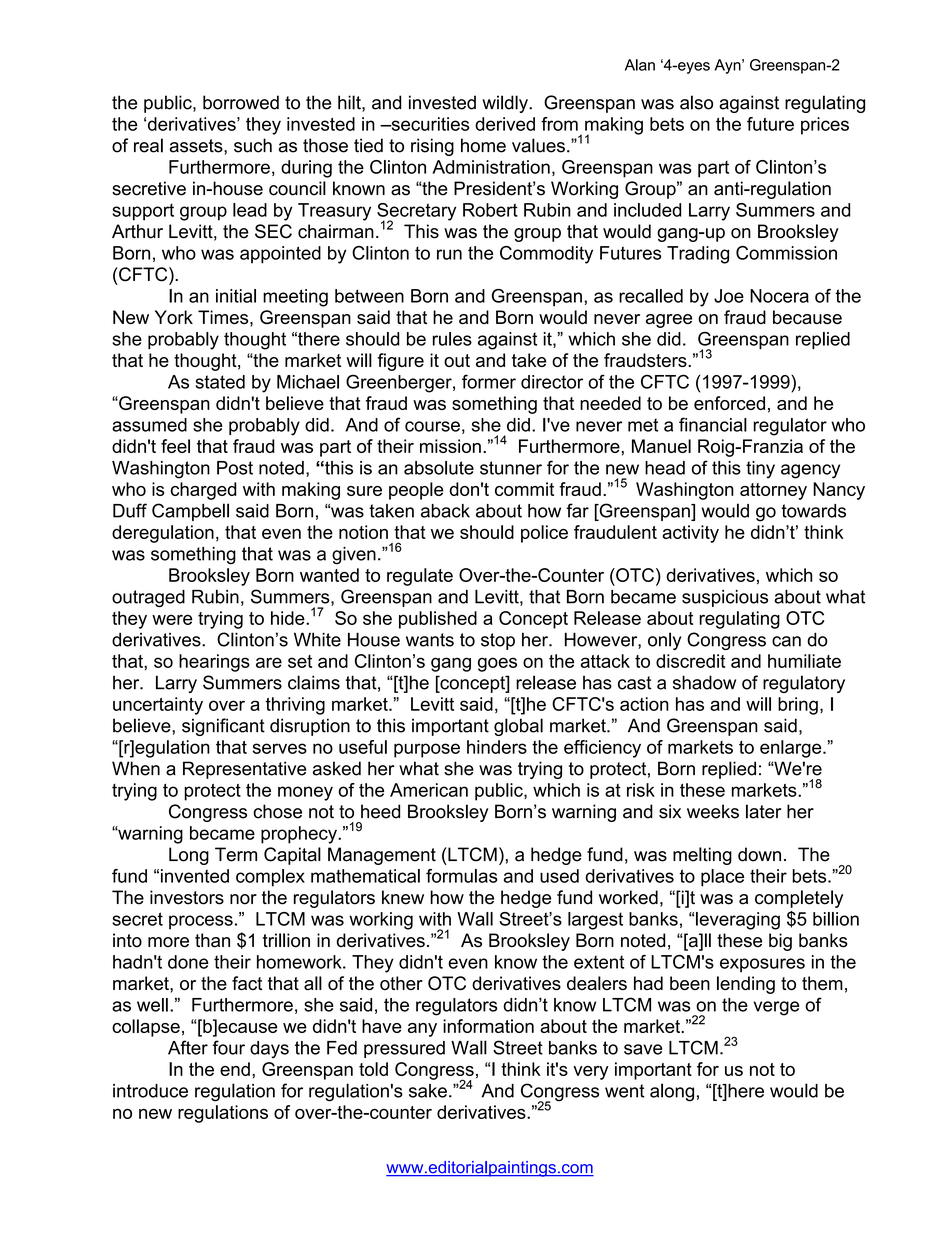  Describe the element at coordinates (506, 104) in the screenshot. I see `wildly` at that location.
